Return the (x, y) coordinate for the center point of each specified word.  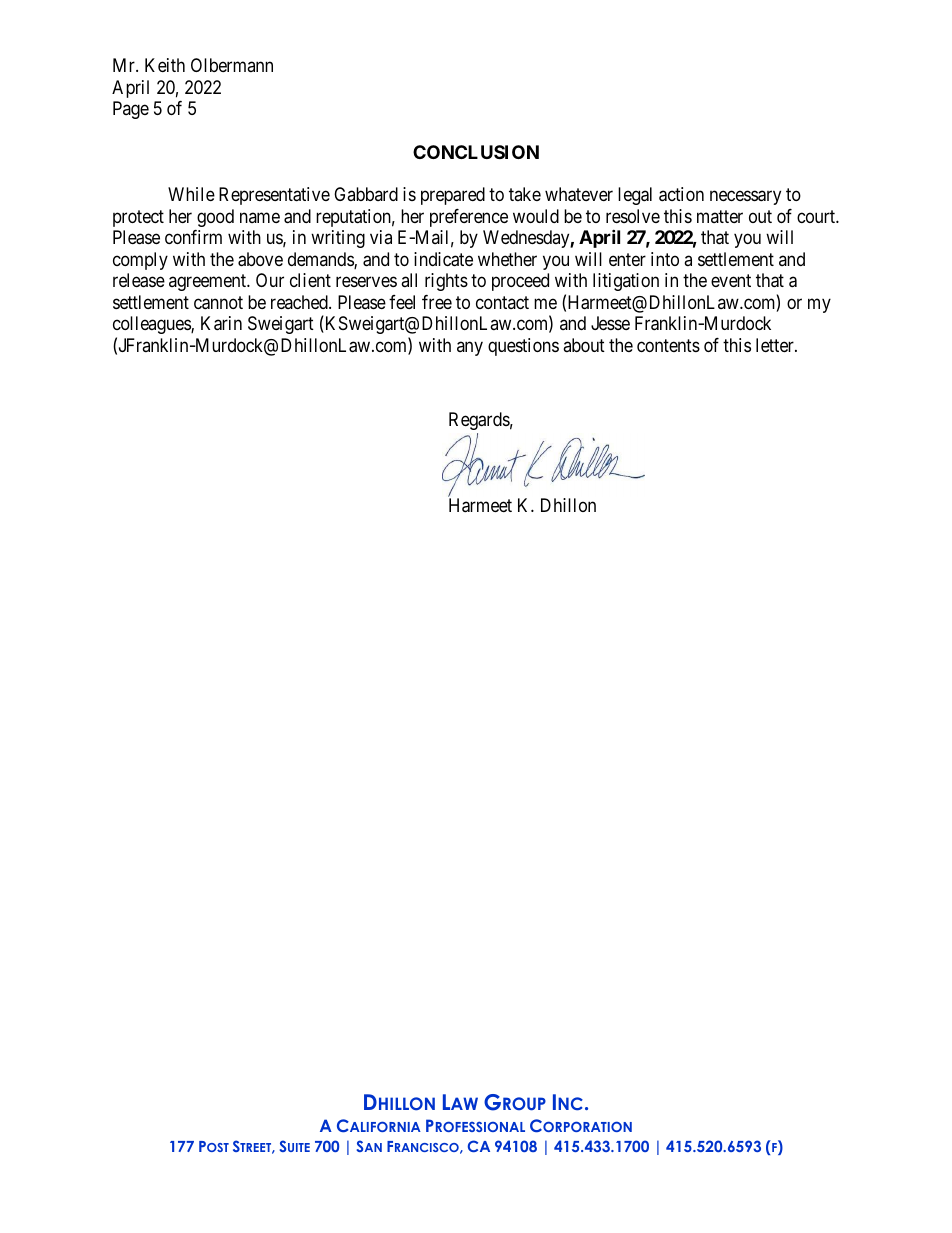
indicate (443, 259)
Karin (221, 323)
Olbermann (232, 65)
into (665, 259)
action (681, 194)
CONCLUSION (476, 152)
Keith (165, 65)
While (191, 194)
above (260, 259)
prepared (453, 196)
